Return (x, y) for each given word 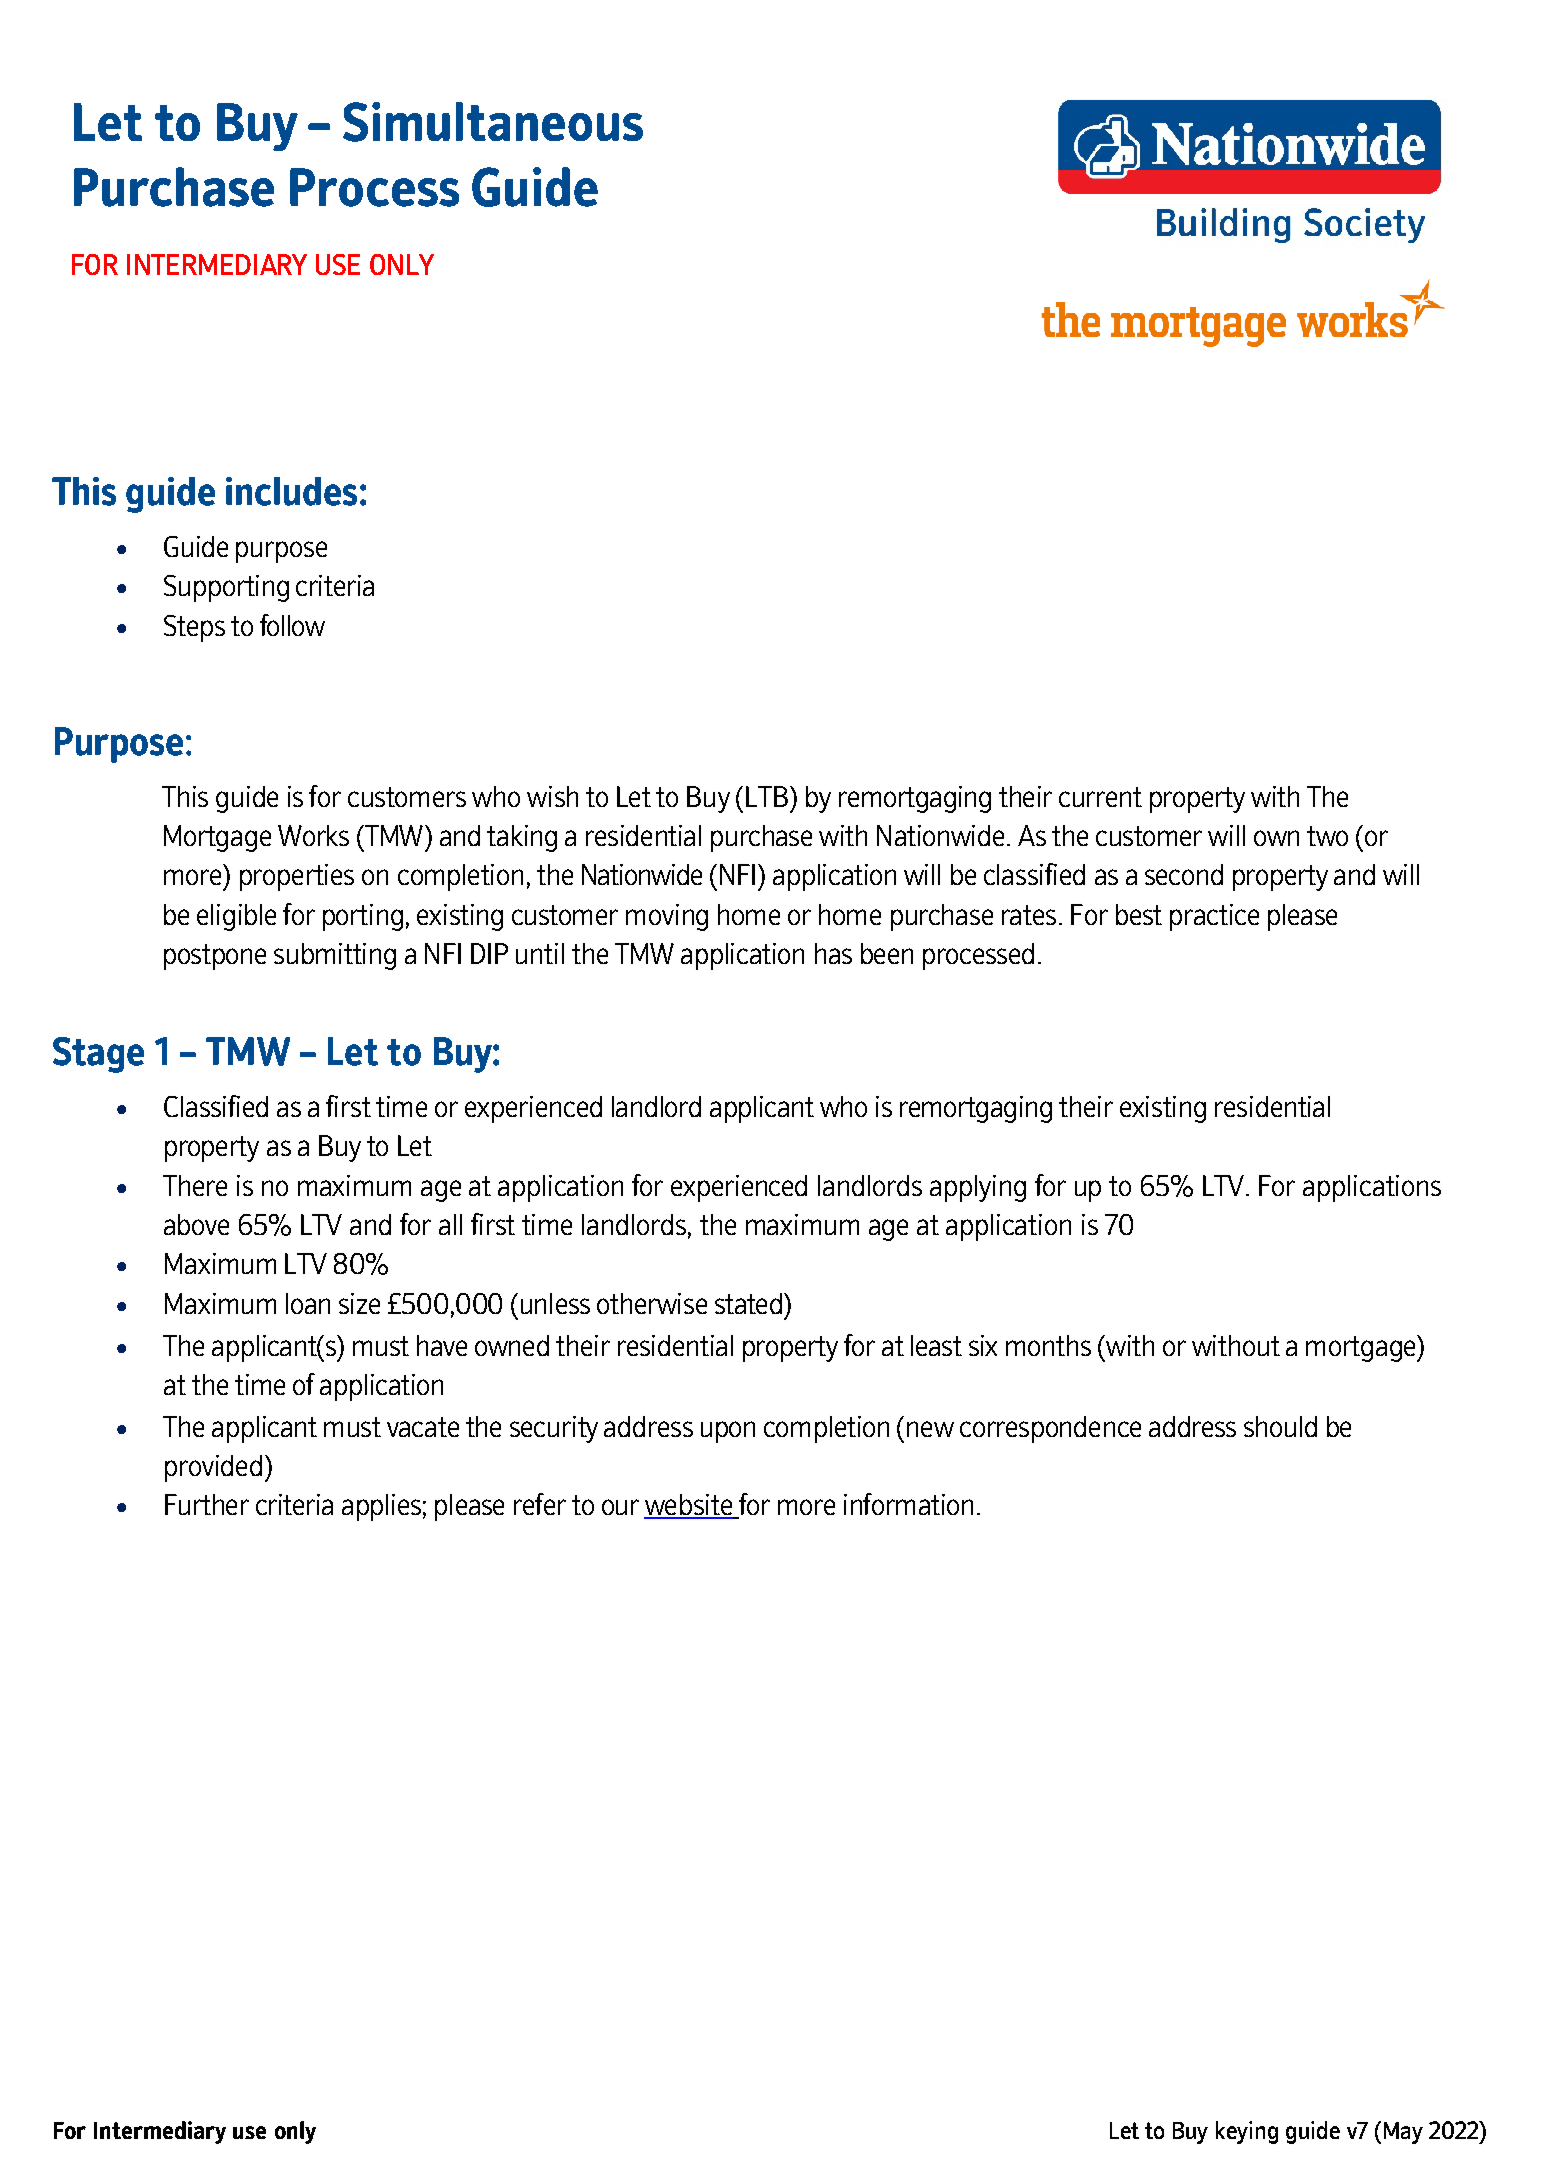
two (1327, 836)
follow (292, 625)
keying (1247, 2132)
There (195, 1185)
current (1100, 797)
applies (381, 1507)
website (689, 1506)
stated (748, 1303)
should (1280, 1426)
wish (552, 796)
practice (1214, 917)
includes (291, 491)
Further (207, 1504)
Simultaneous (493, 122)
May (1403, 2133)
